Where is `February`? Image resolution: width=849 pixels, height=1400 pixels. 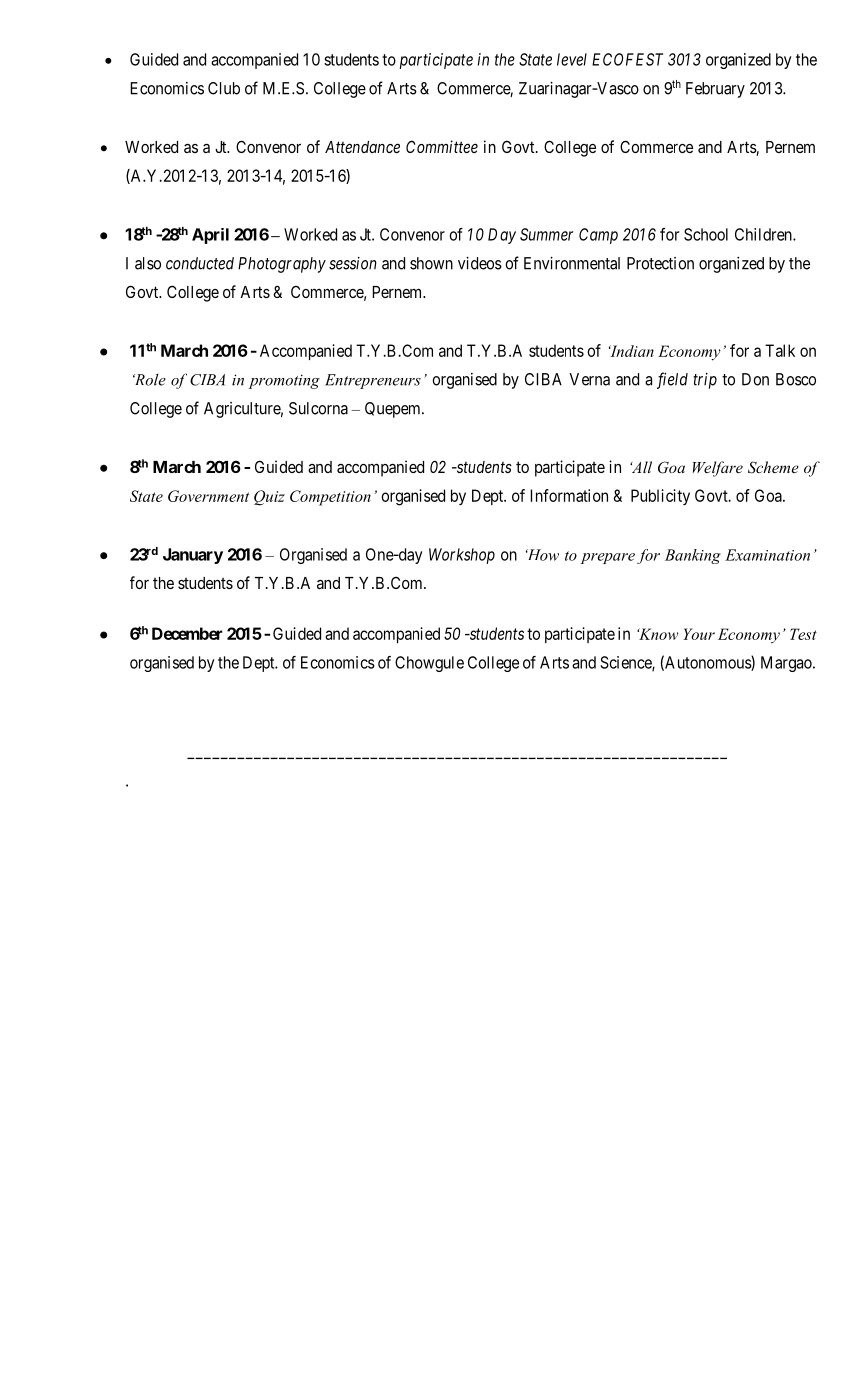
February is located at coordinates (715, 90).
